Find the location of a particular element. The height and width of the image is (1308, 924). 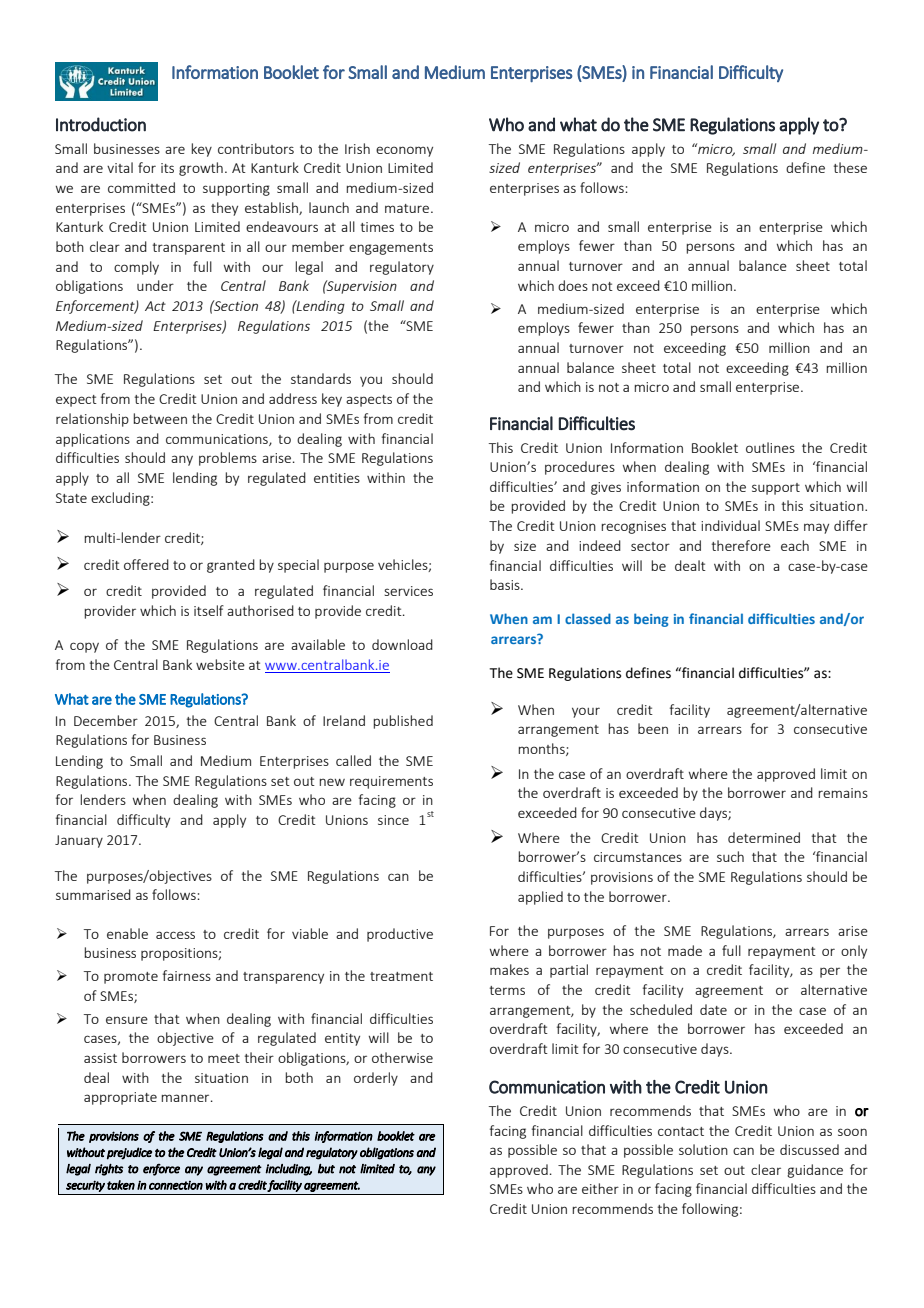

prejudice is located at coordinates (129, 1153).
